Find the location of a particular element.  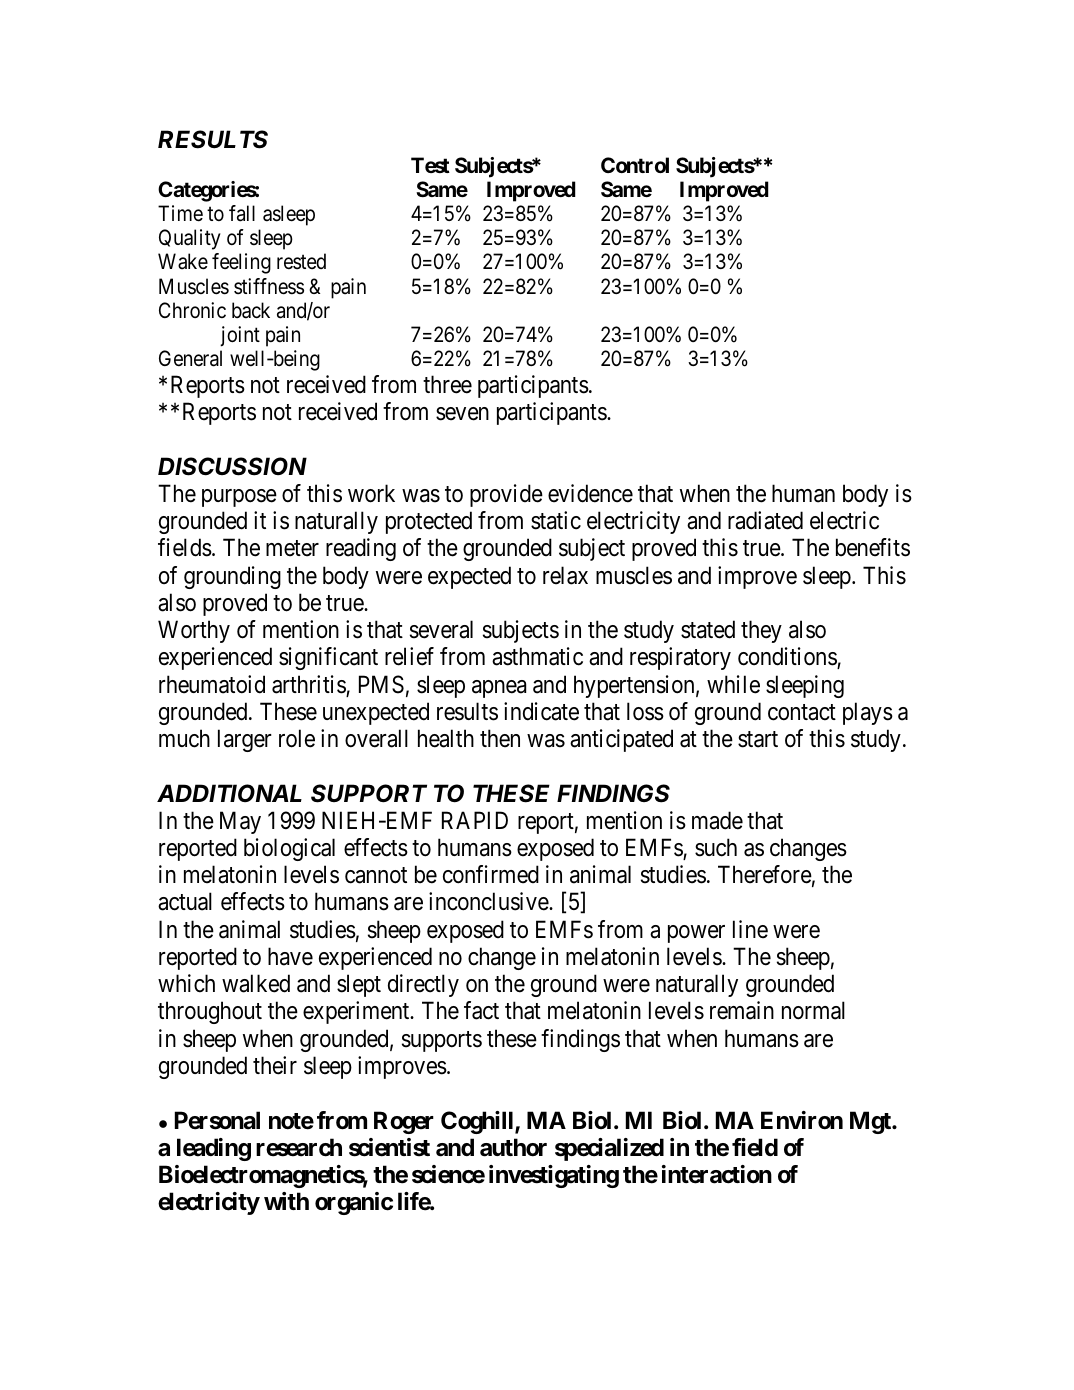

fall is located at coordinates (242, 213).
